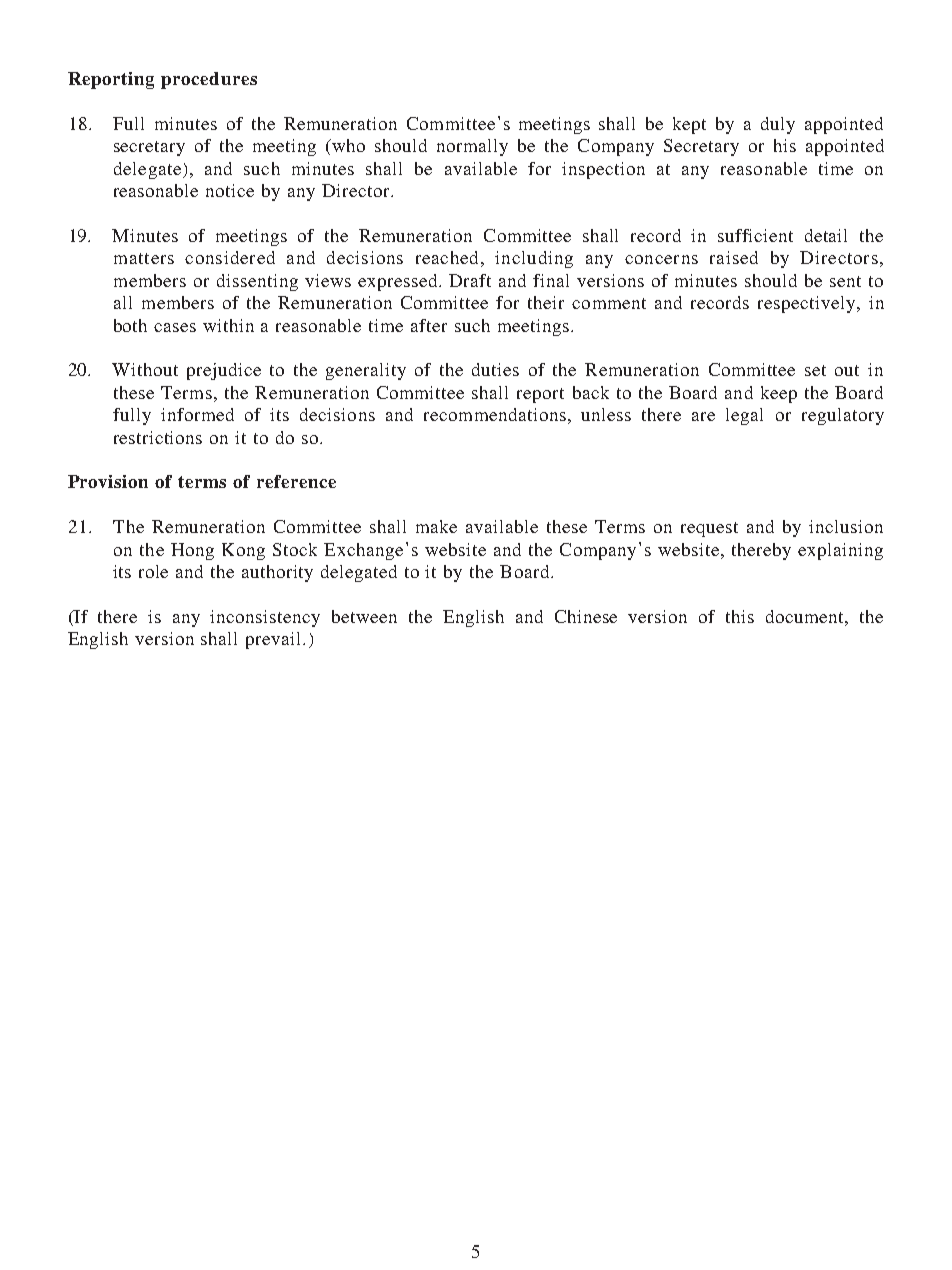 The width and height of the screenshot is (952, 1270). Describe the element at coordinates (495, 369) in the screenshot. I see `duties` at that location.
